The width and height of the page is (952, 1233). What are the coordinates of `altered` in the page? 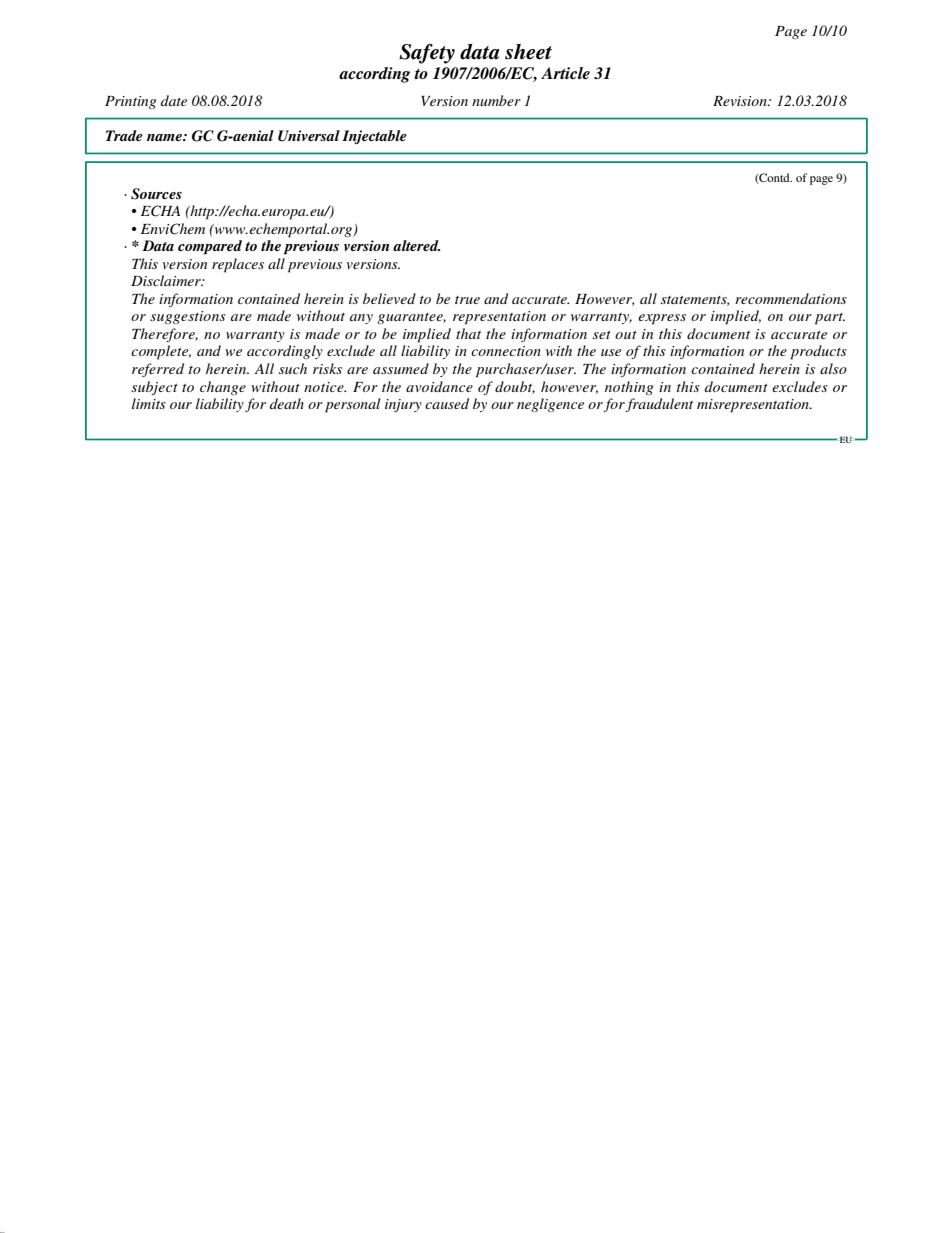 It's located at (416, 245).
